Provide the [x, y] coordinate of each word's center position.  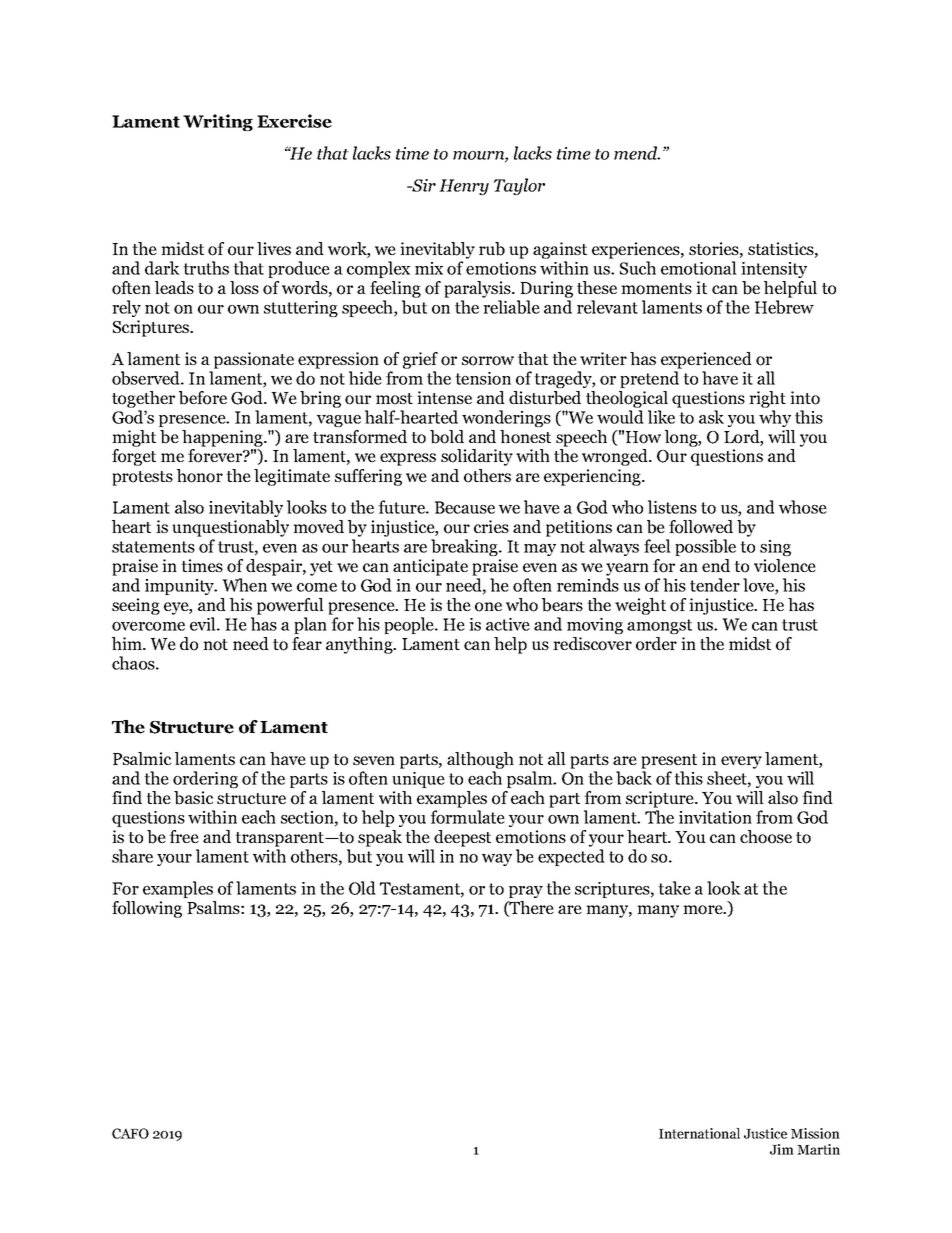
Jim [782, 1149]
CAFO [130, 1133]
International [699, 1133]
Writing [218, 122]
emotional [699, 268]
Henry [464, 187]
